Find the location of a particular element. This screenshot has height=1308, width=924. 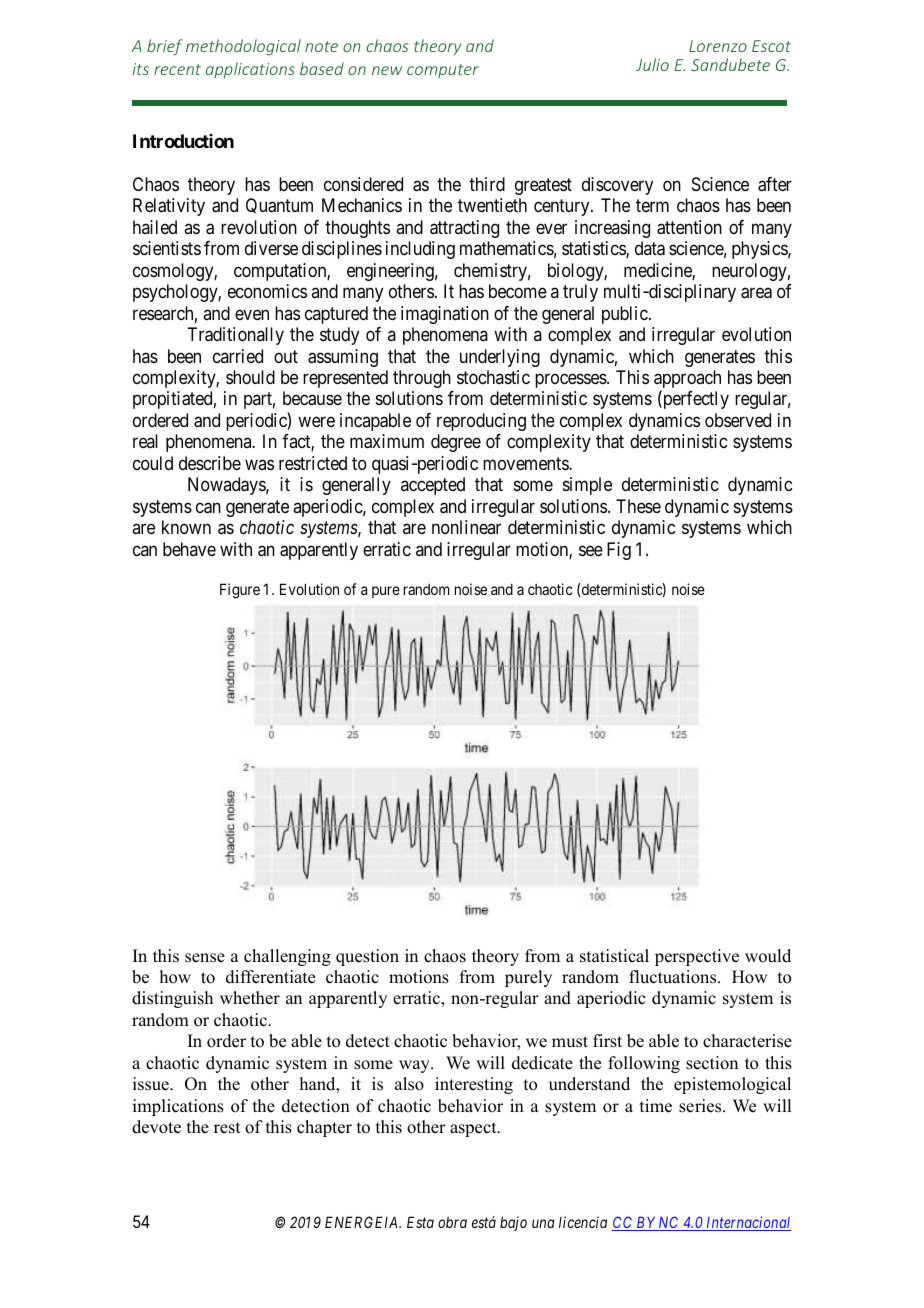

obra is located at coordinates (452, 1222).
